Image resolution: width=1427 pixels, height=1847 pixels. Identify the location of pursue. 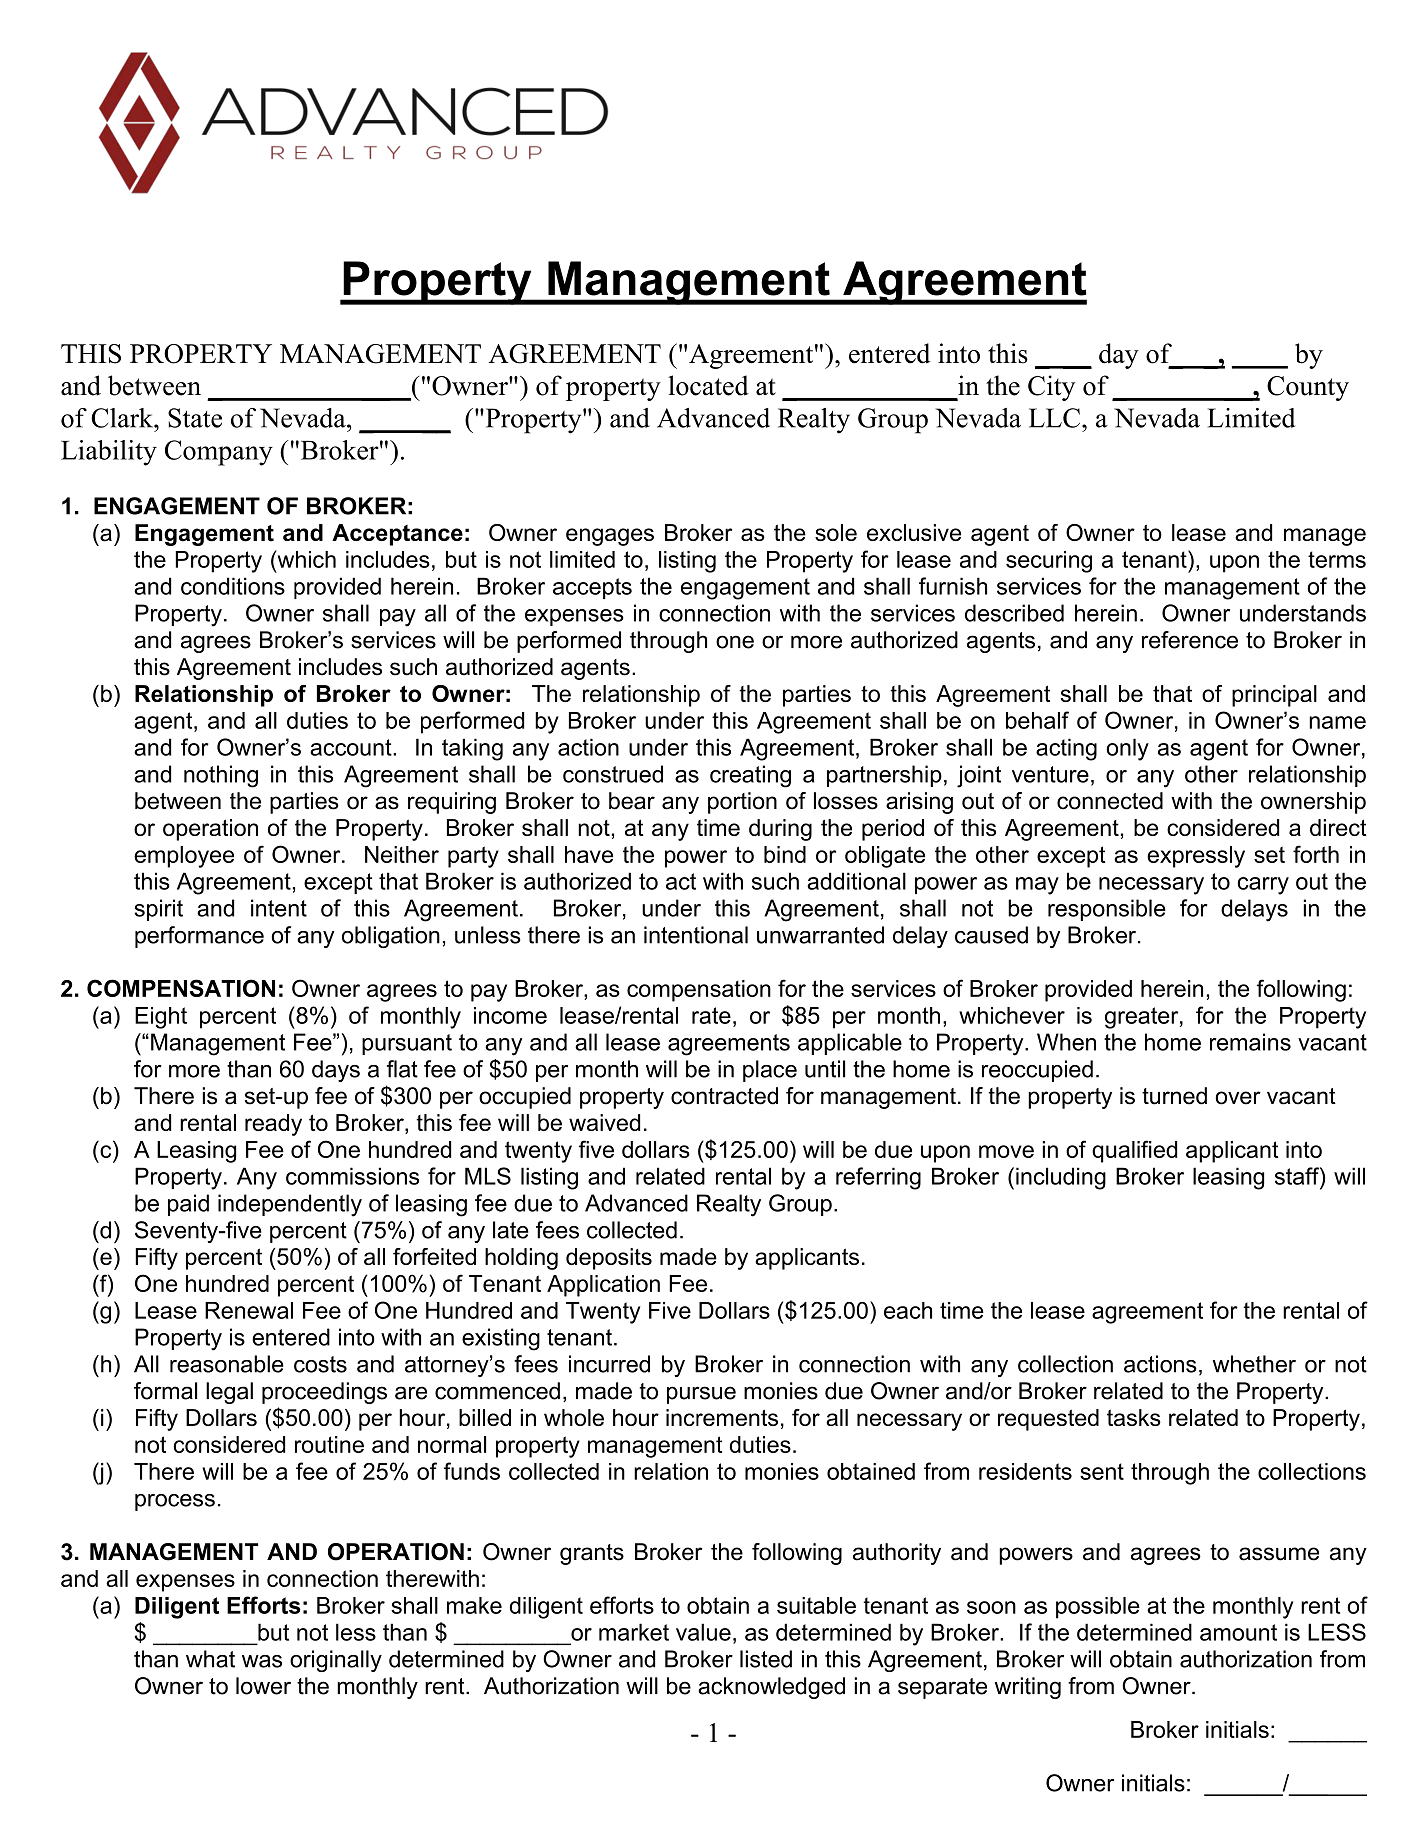
(701, 1395).
